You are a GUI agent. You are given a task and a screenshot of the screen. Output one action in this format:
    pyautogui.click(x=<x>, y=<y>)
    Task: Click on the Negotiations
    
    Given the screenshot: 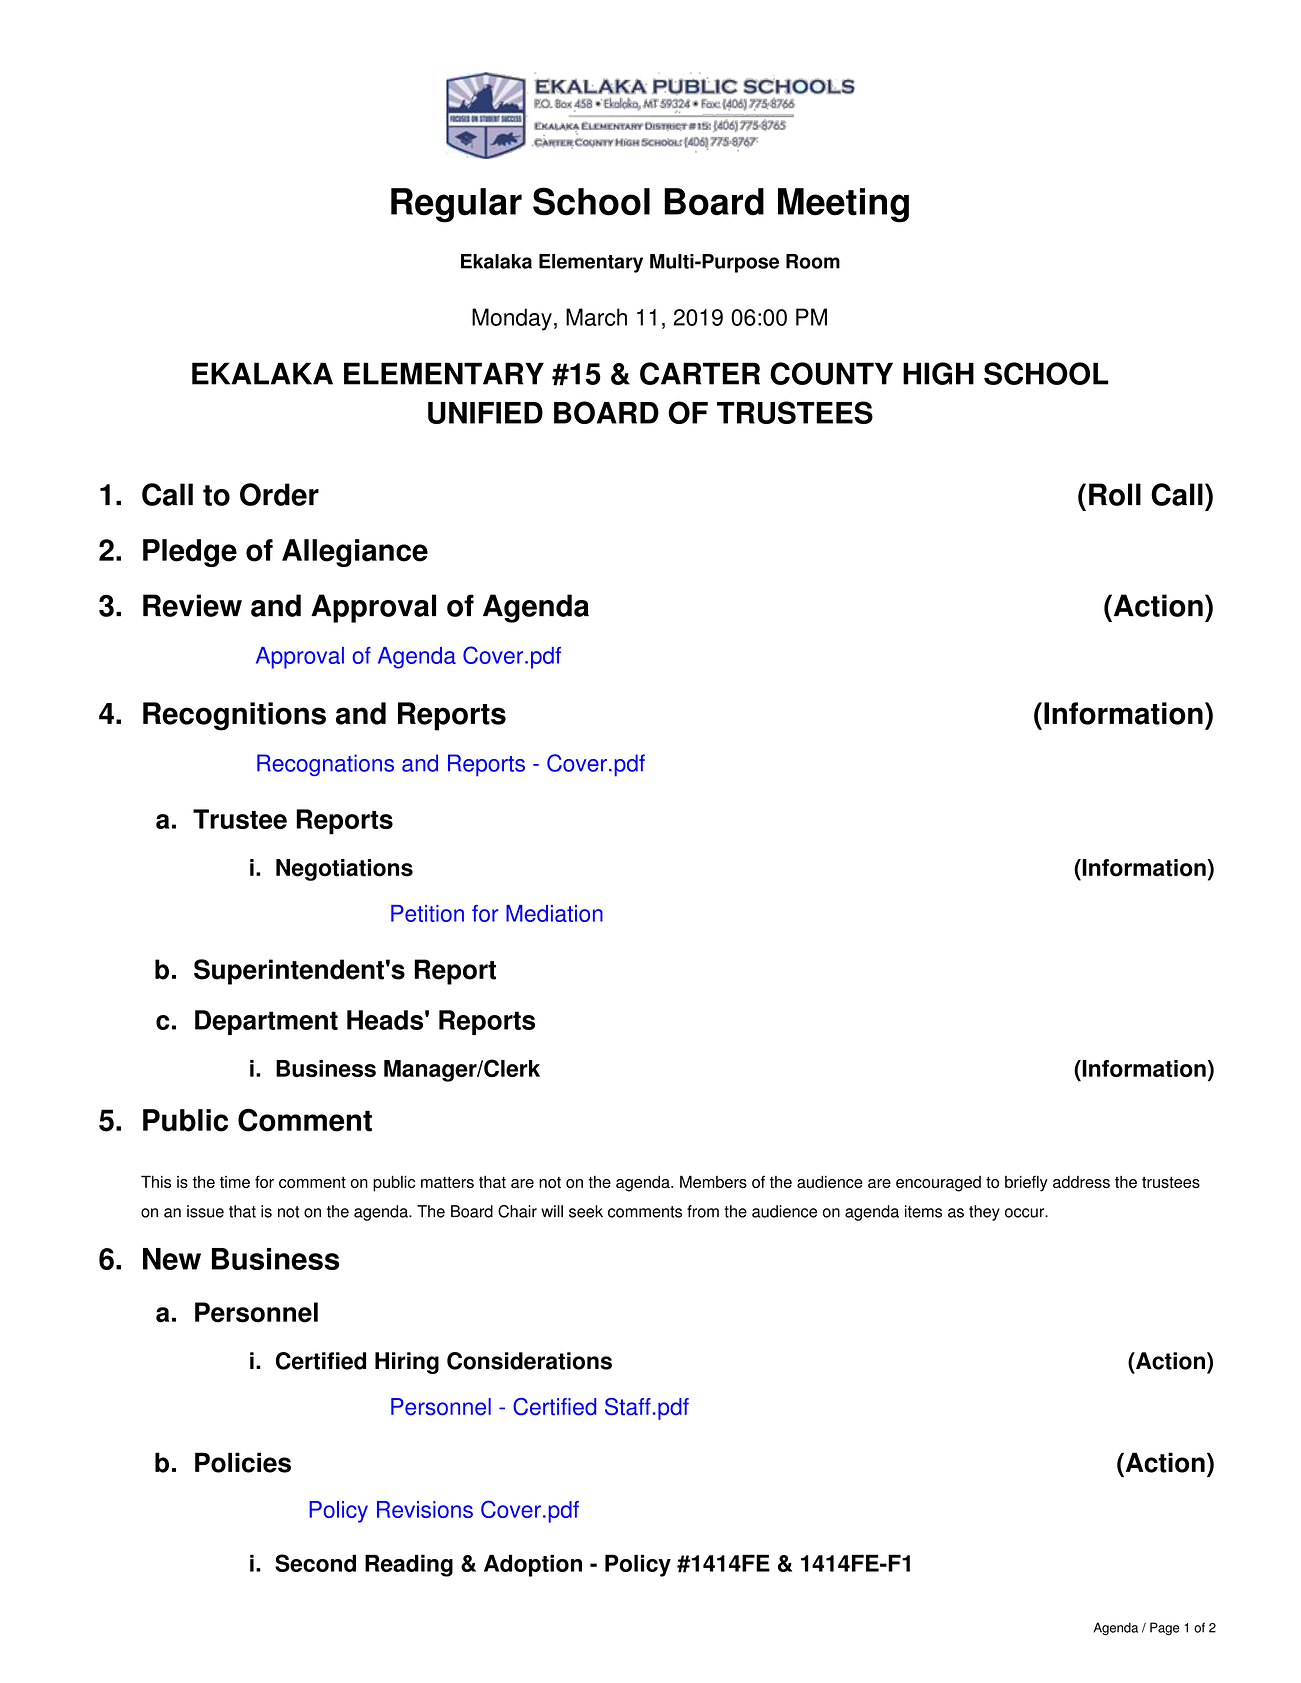 What is the action you would take?
    pyautogui.click(x=344, y=870)
